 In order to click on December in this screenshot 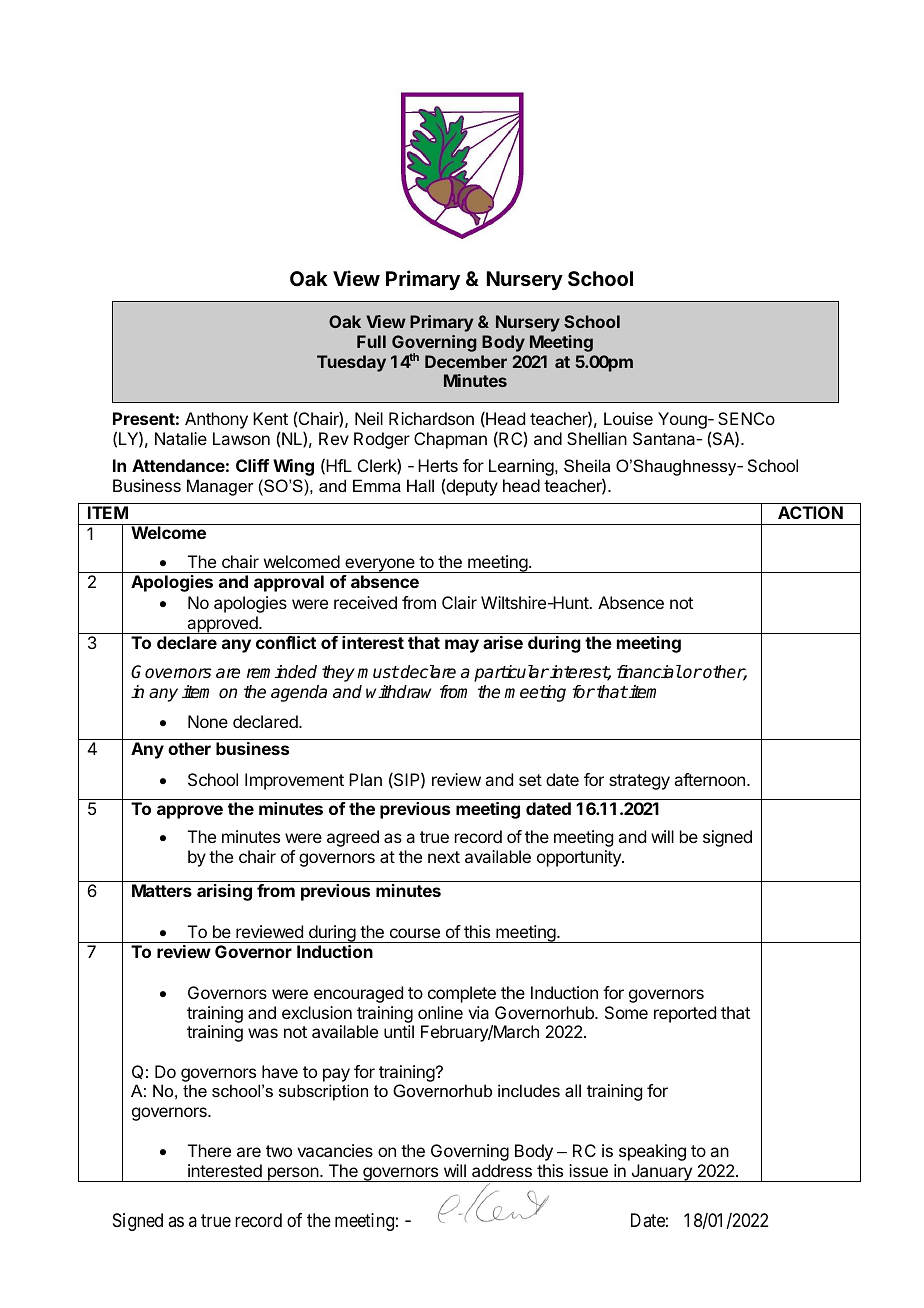, I will do `click(466, 361)`.
